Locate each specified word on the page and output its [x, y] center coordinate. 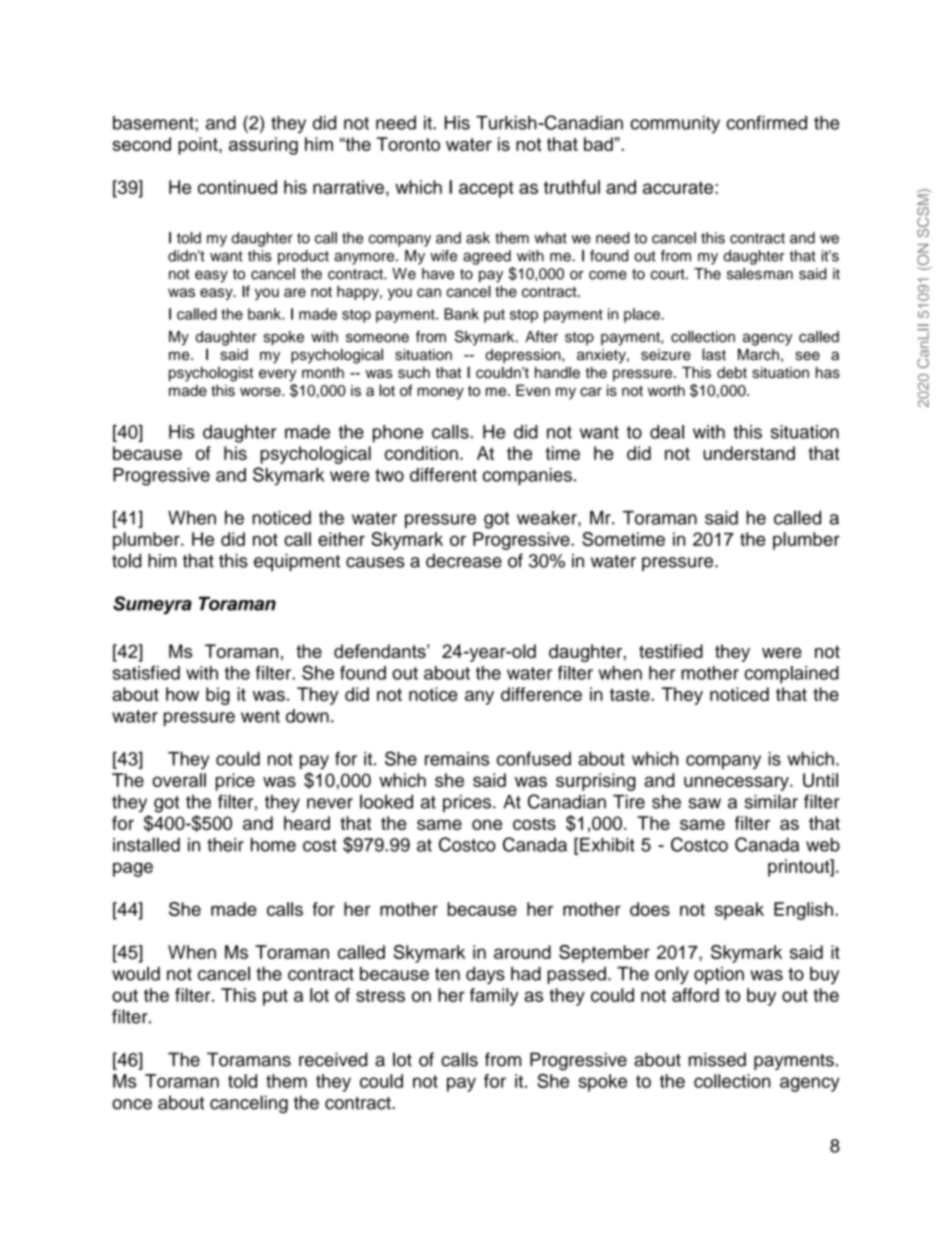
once [132, 1104]
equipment [297, 562]
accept [486, 189]
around [522, 952]
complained [792, 675]
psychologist [211, 374]
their [225, 845]
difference [541, 694]
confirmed [767, 122]
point [199, 146]
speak [739, 911]
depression [524, 356]
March [758, 355]
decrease [464, 561]
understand [749, 453]
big [218, 696]
